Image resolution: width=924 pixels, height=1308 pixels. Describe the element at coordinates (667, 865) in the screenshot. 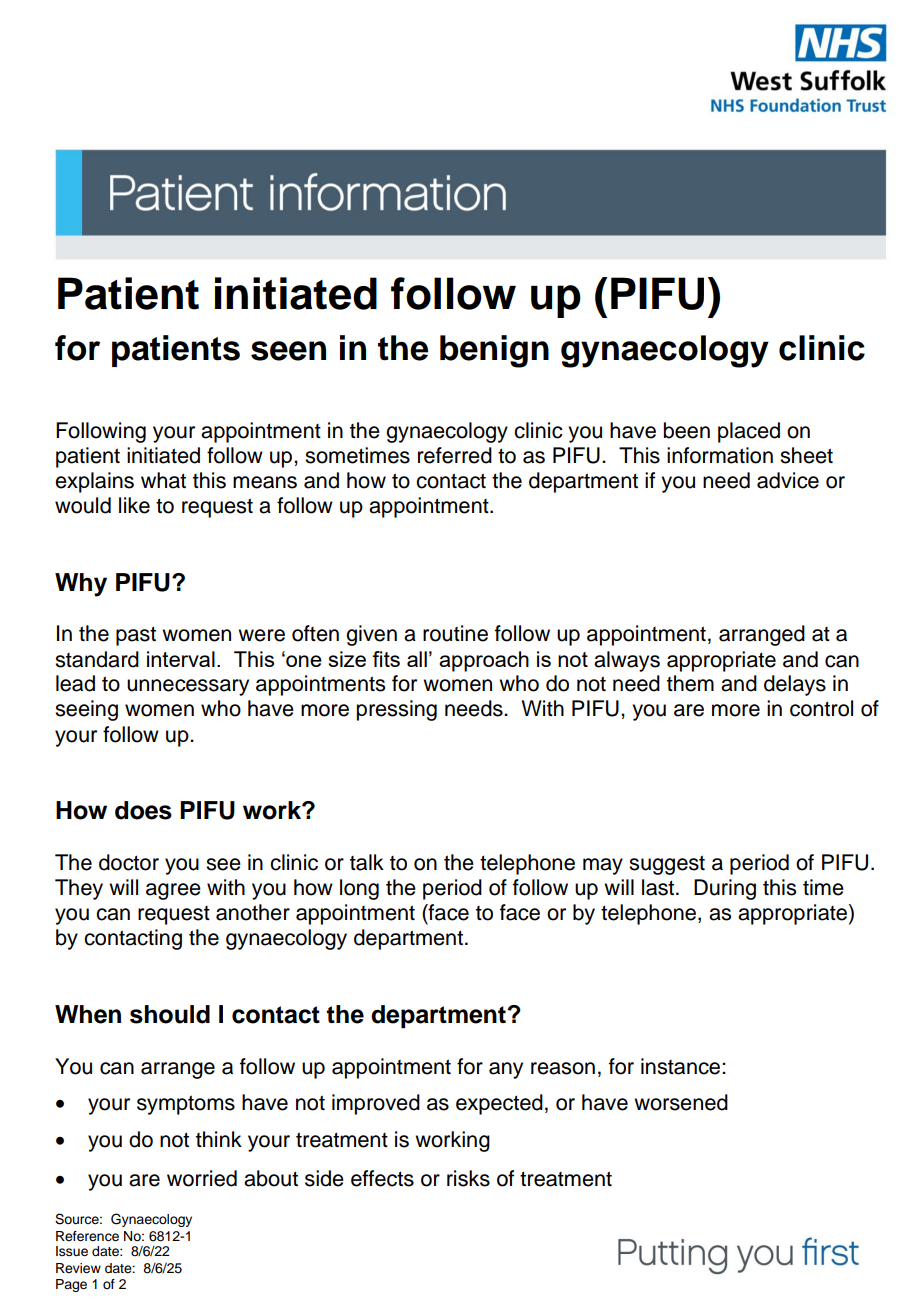

I see `suggest` at that location.
